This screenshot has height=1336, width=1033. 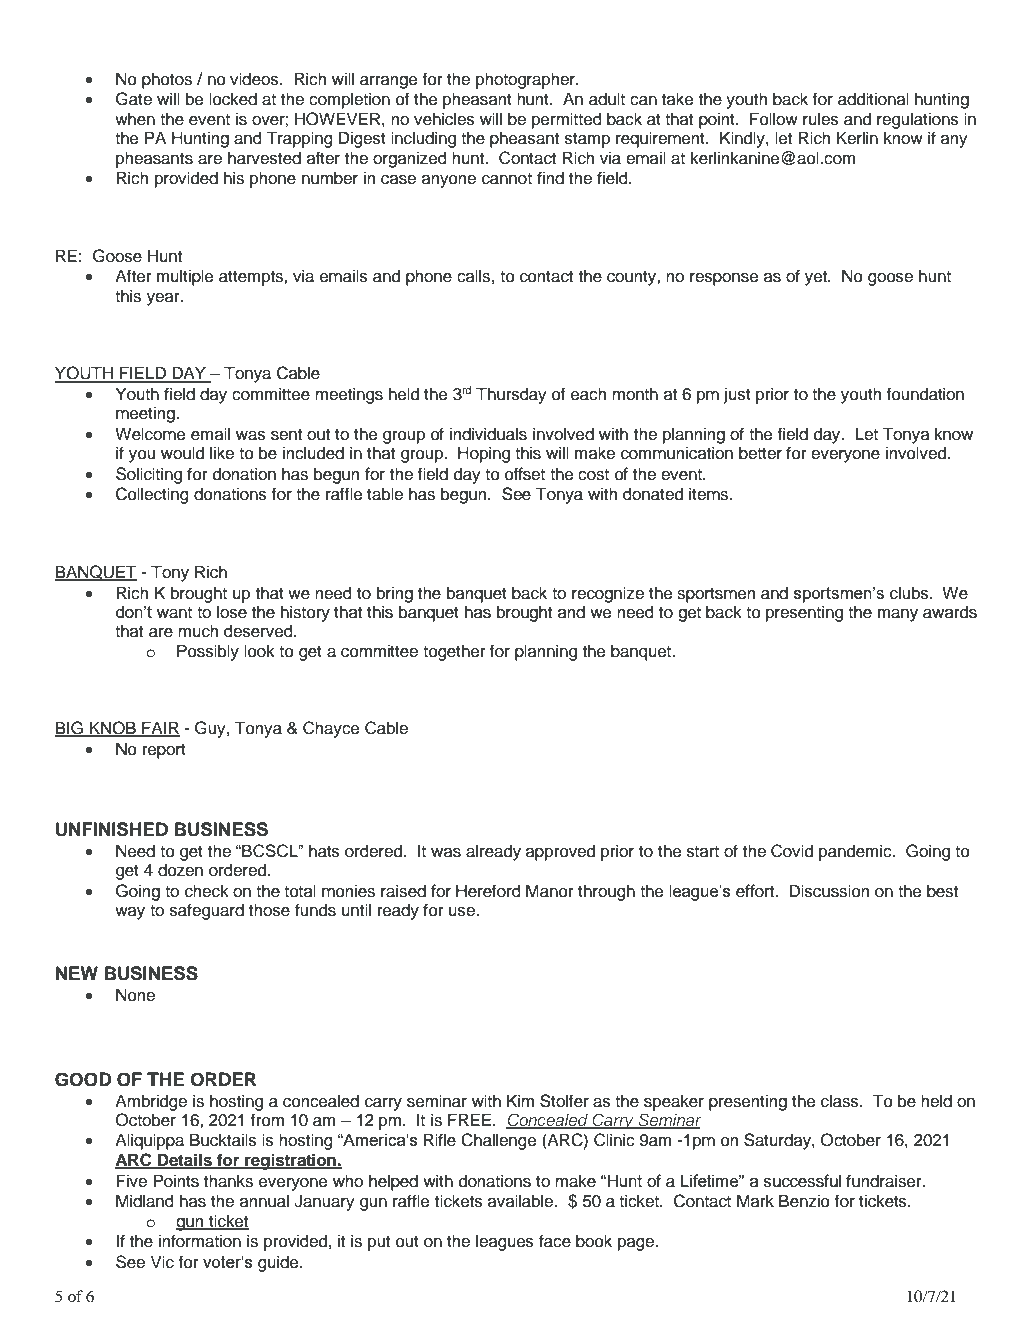 What do you see at coordinates (135, 119) in the screenshot?
I see `when` at bounding box center [135, 119].
